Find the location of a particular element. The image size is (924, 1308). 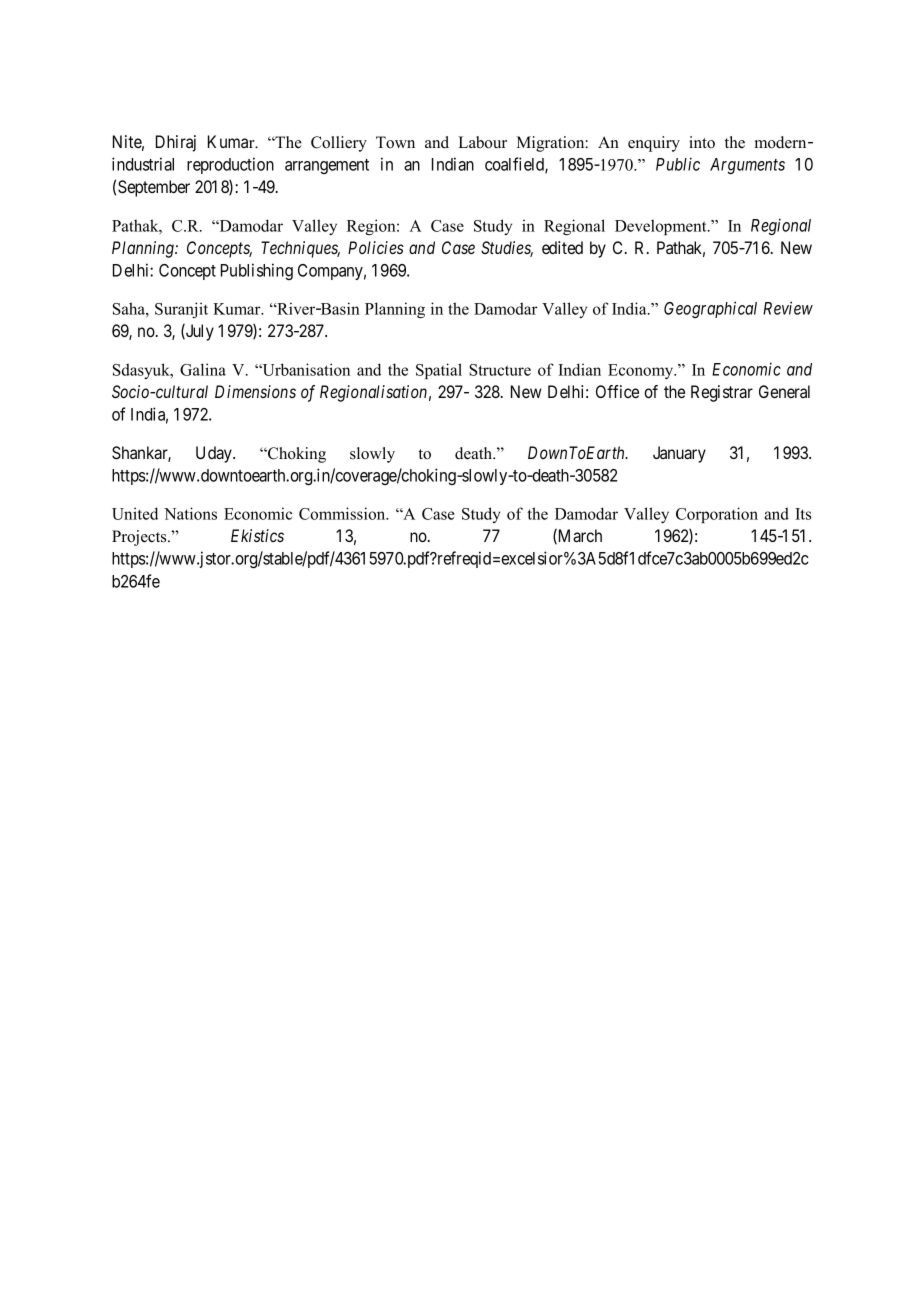

Dimensions is located at coordinates (255, 391).
